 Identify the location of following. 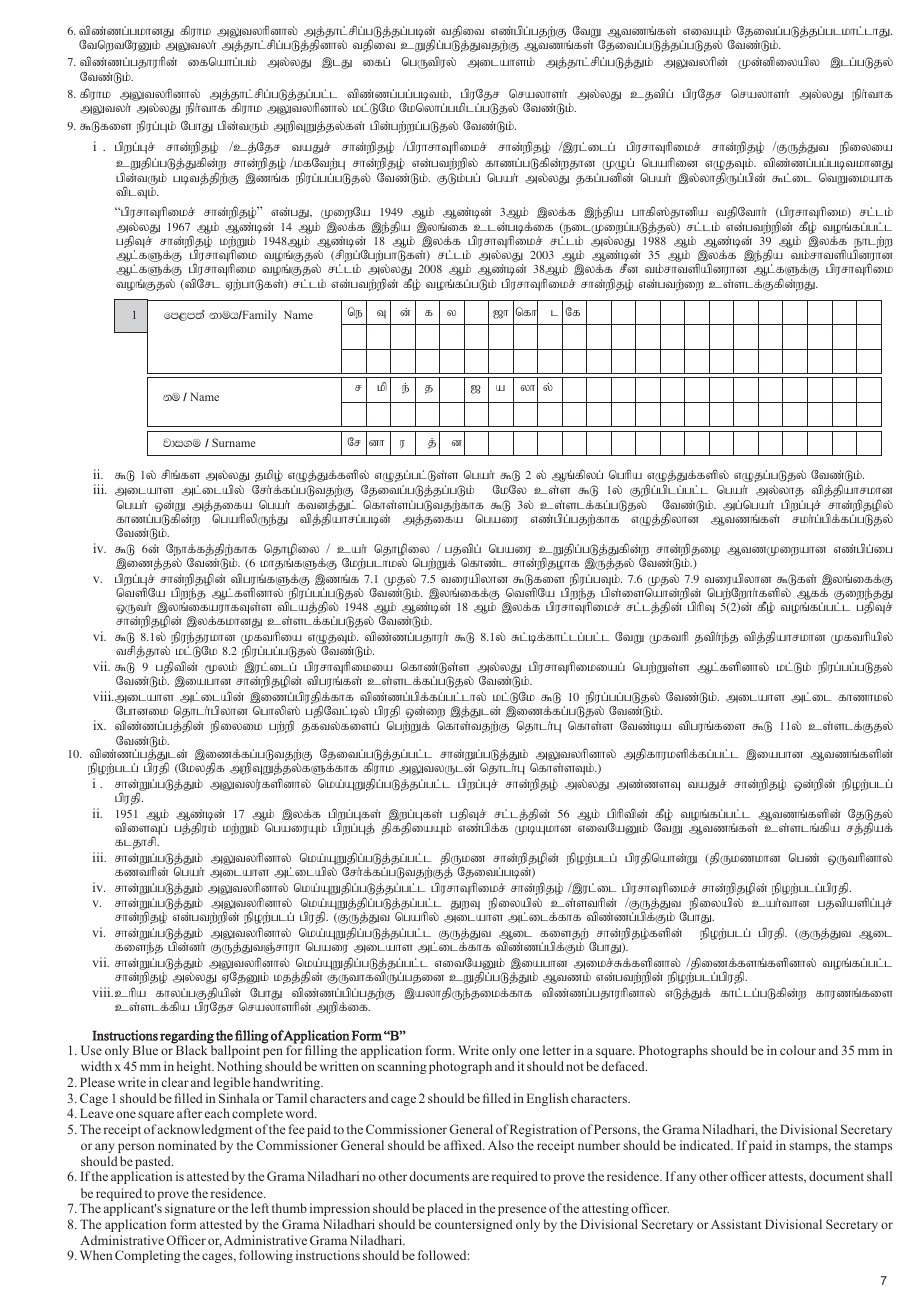
(266, 1256).
